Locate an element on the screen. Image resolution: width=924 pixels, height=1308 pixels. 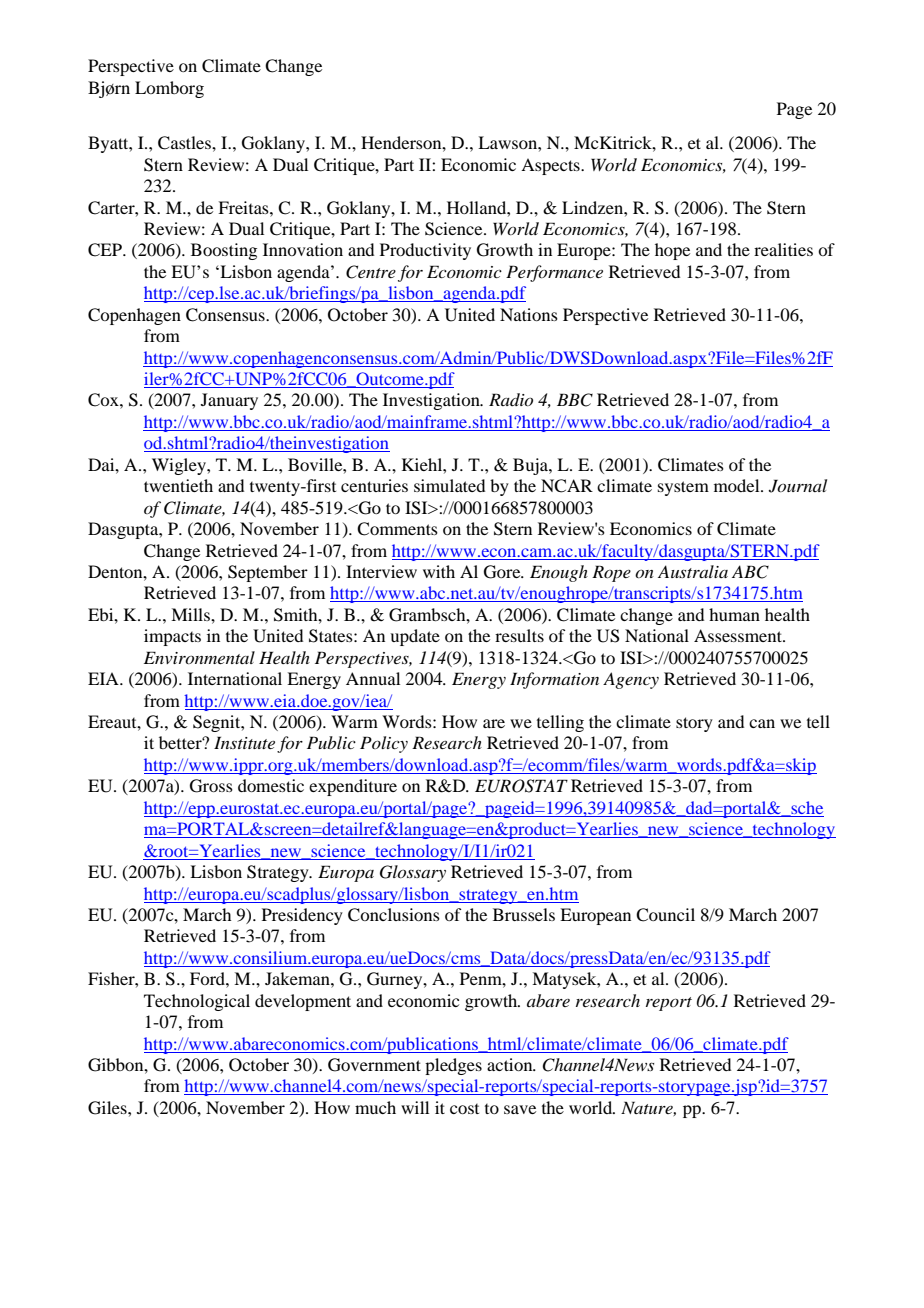
Freitas is located at coordinates (244, 207).
